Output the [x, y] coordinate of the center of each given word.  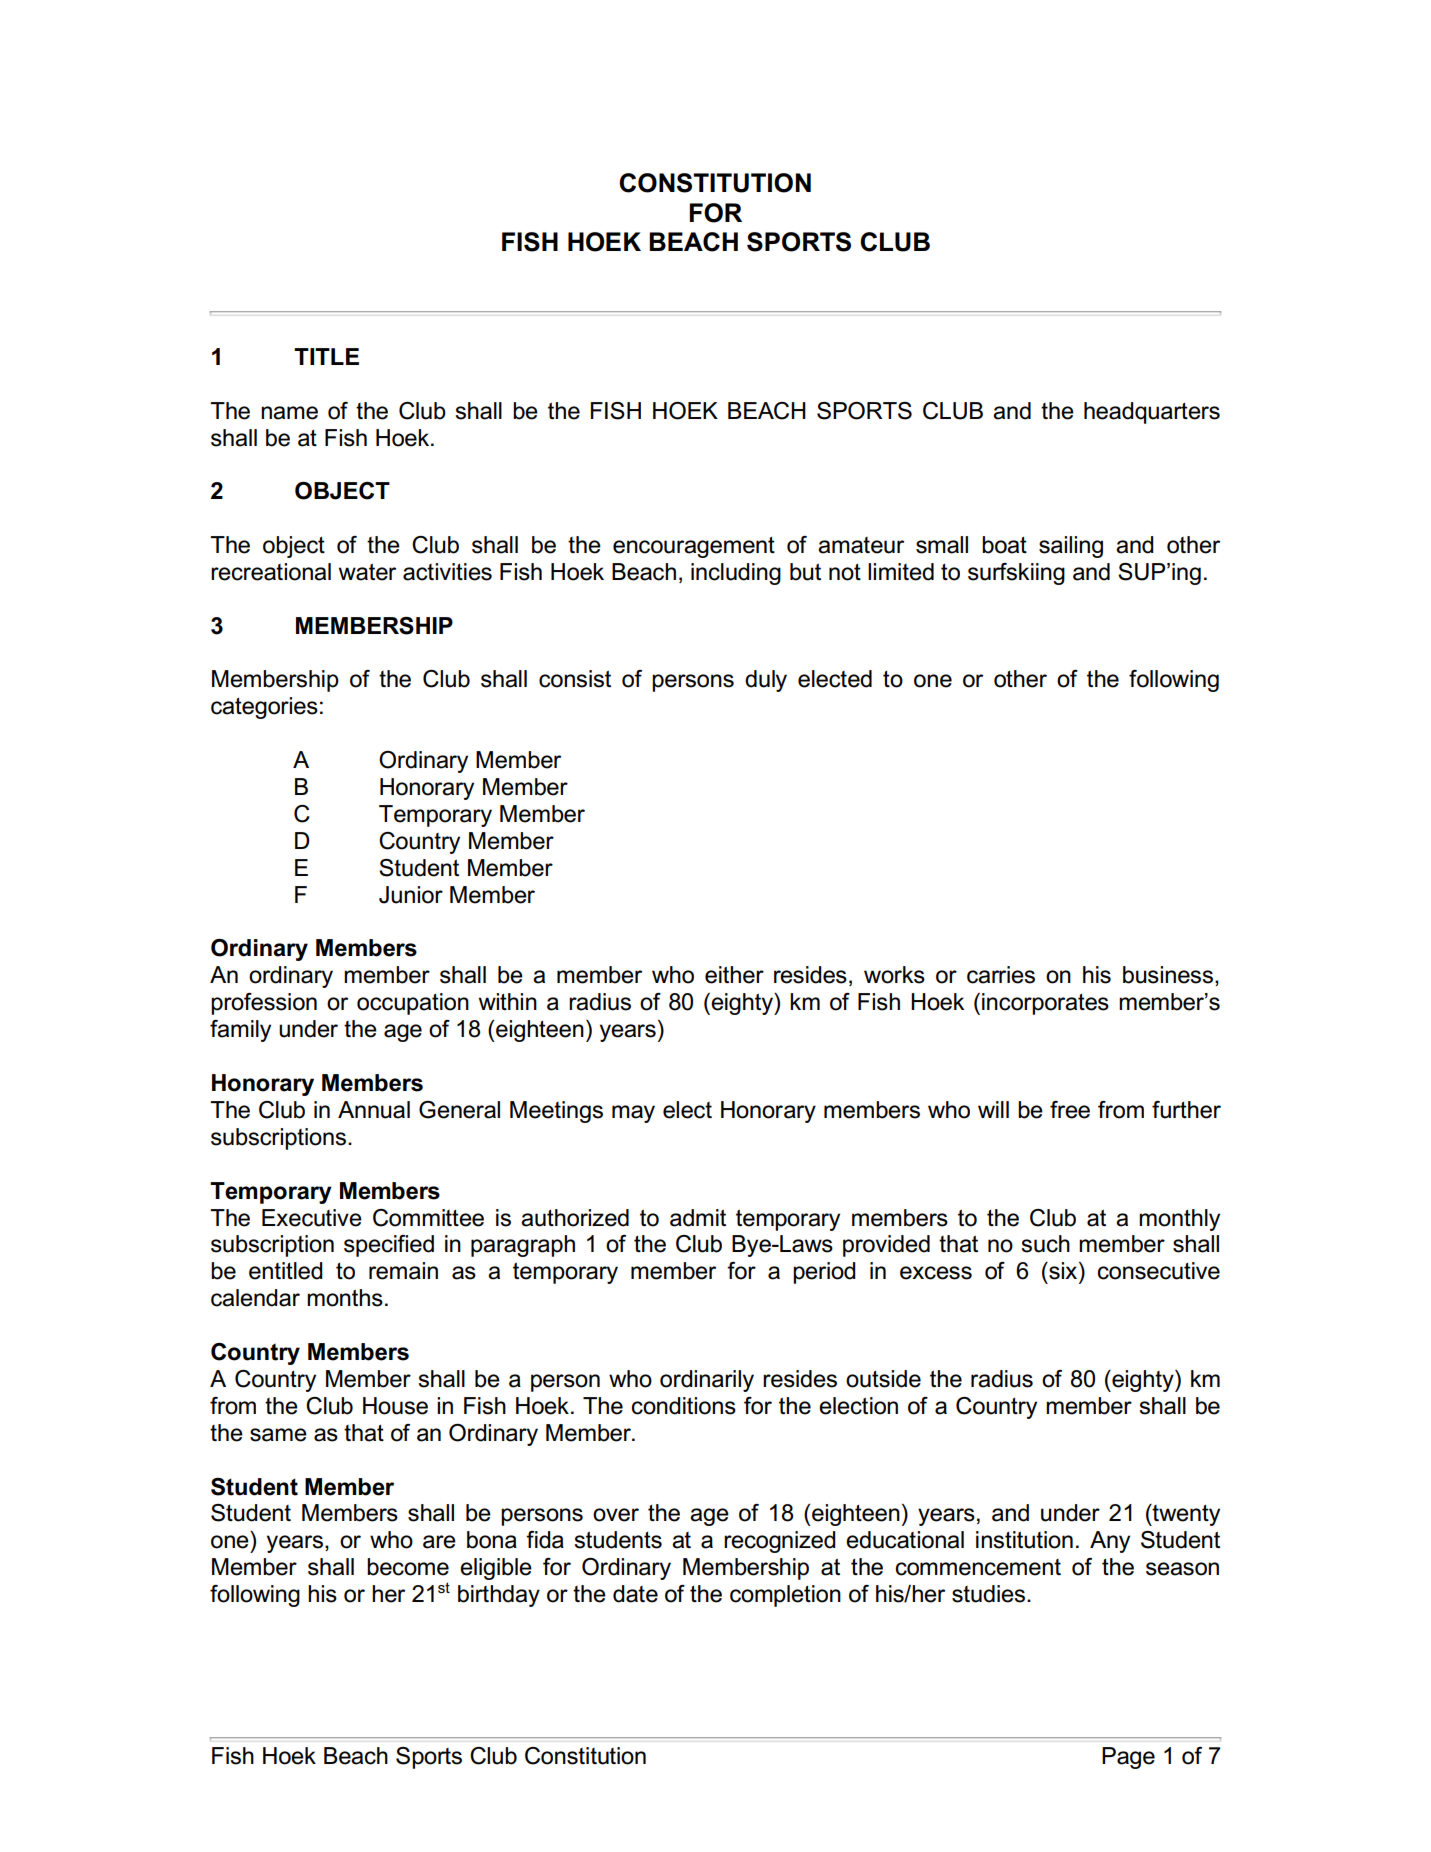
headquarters [1152, 413]
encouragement [694, 547]
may [633, 1114]
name [289, 413]
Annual [374, 1110]
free [1070, 1110]
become [408, 1567]
